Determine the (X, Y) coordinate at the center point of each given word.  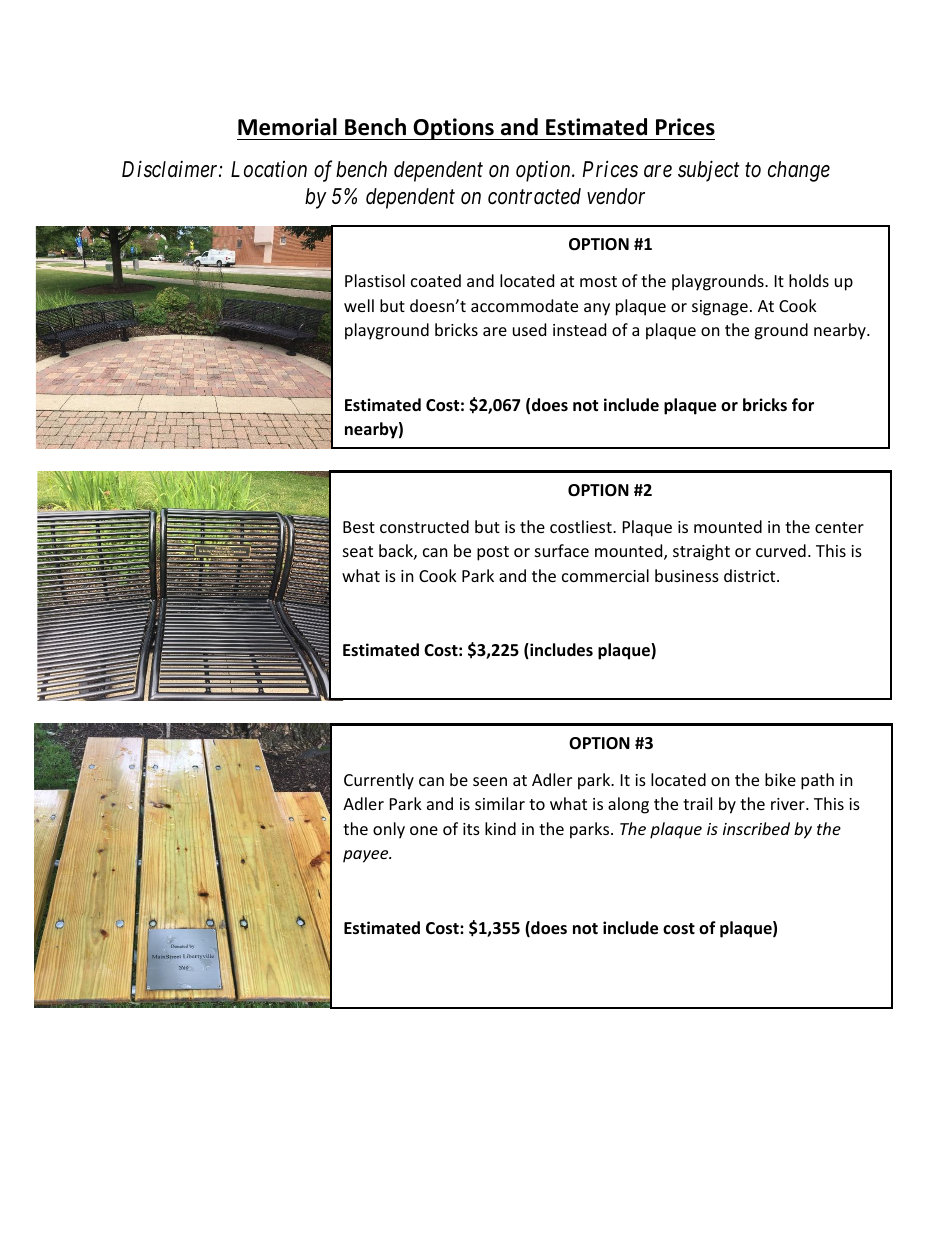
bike (780, 779)
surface (562, 550)
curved (781, 550)
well (359, 305)
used (529, 329)
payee (367, 856)
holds (809, 280)
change (799, 171)
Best (359, 527)
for (803, 405)
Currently (379, 781)
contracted (534, 196)
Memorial (287, 127)
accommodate (524, 305)
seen (490, 781)
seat (358, 551)
